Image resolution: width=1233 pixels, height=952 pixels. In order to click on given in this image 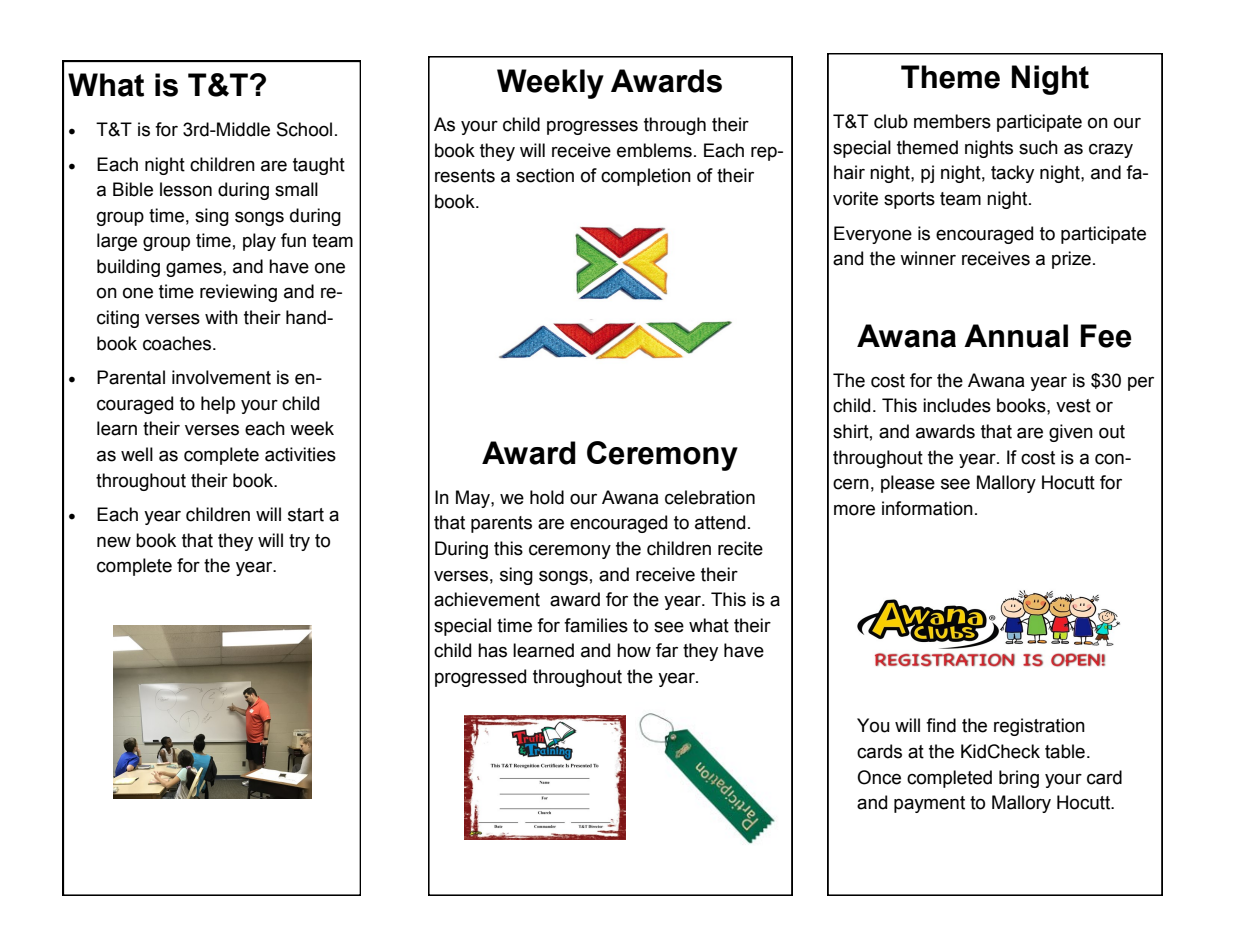, I will do `click(1071, 433)`.
